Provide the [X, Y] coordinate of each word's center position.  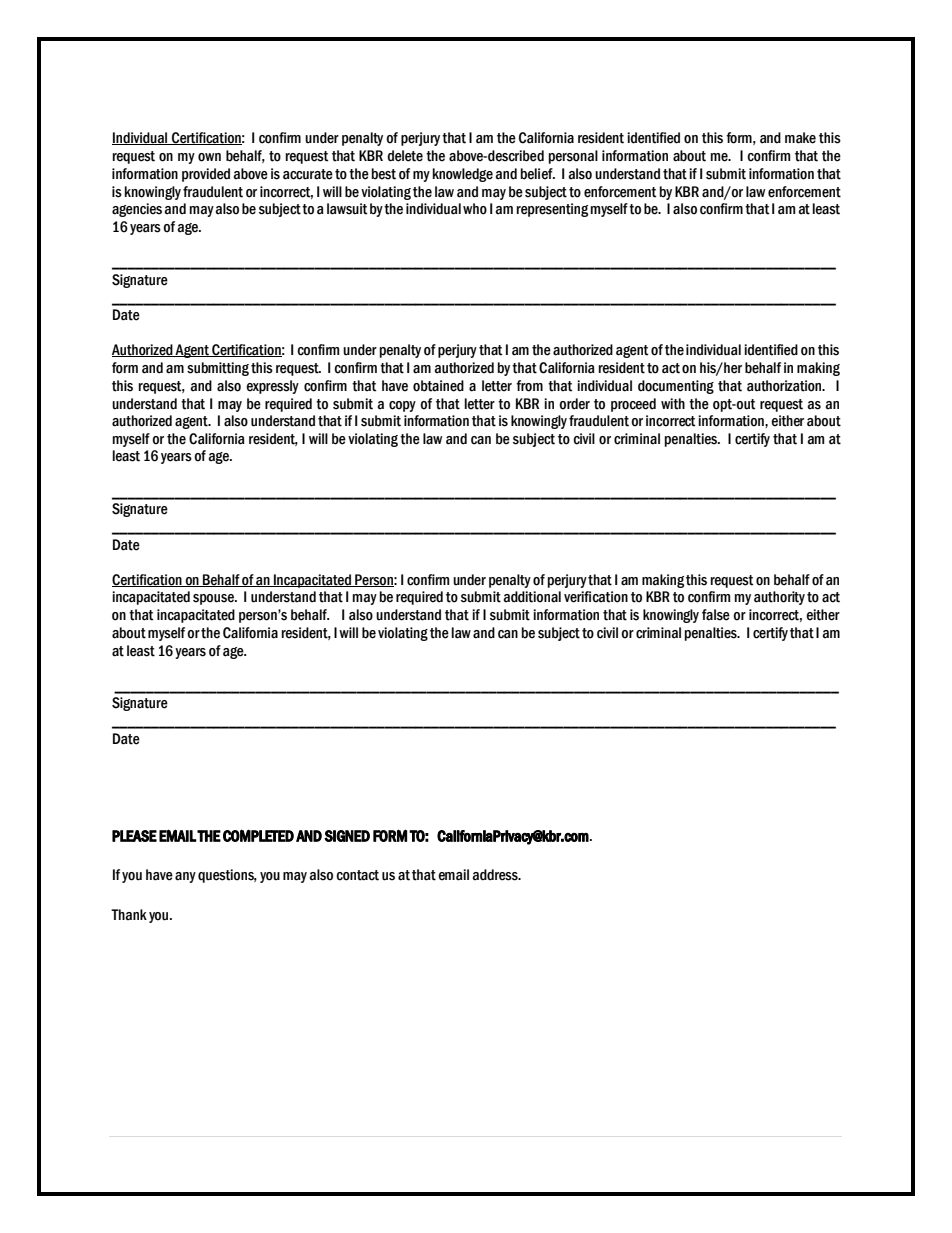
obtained [438, 386]
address [496, 875]
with [673, 404]
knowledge [463, 175]
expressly [272, 387]
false [716, 615]
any [185, 877]
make [800, 138]
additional [532, 597]
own [209, 157]
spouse [214, 599]
